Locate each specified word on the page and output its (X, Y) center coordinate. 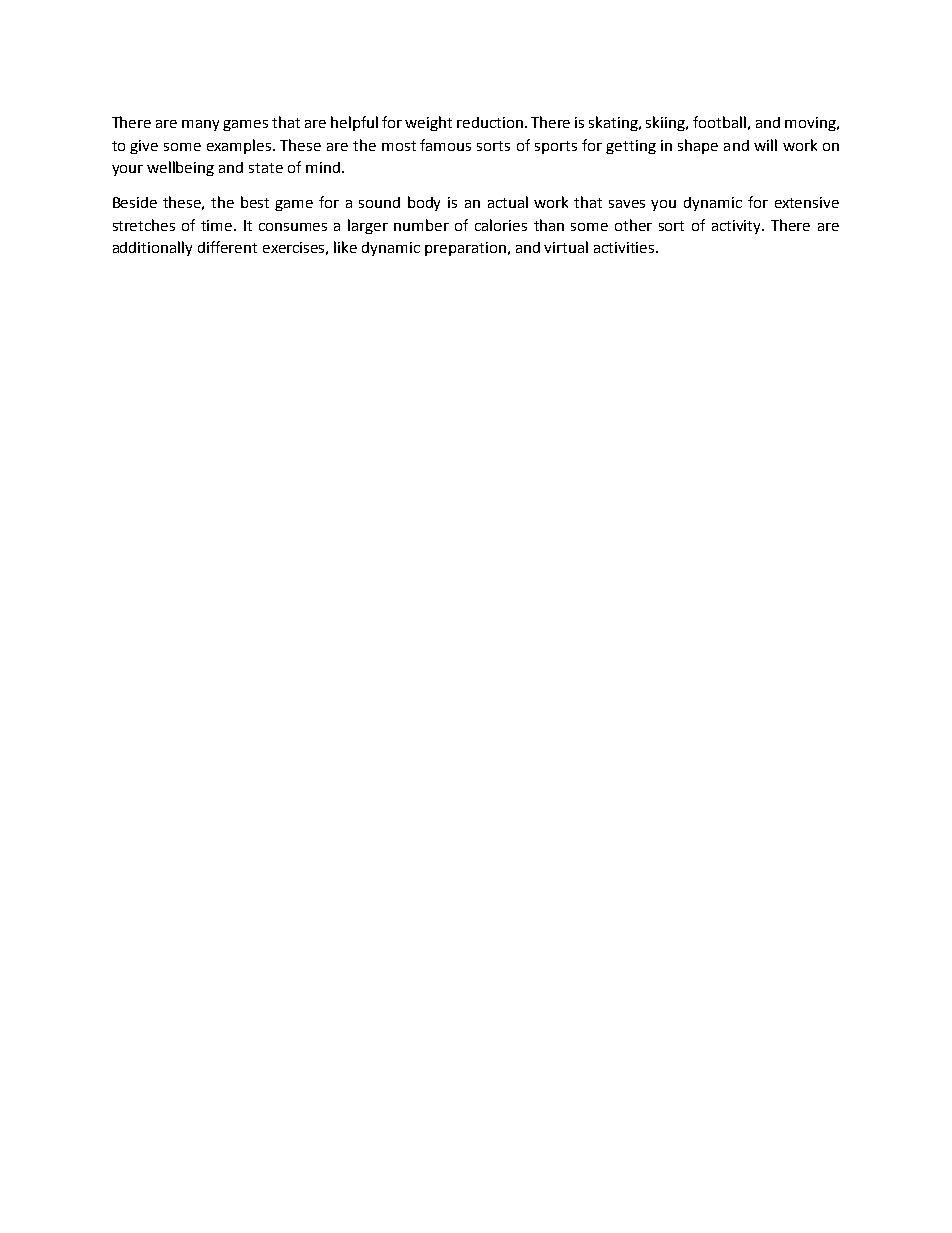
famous (445, 145)
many (200, 125)
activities (625, 247)
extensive (807, 202)
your (127, 170)
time (218, 225)
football (719, 122)
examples (240, 146)
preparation (465, 249)
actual (508, 202)
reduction (490, 122)
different (227, 247)
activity (738, 227)
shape (698, 146)
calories (501, 225)
